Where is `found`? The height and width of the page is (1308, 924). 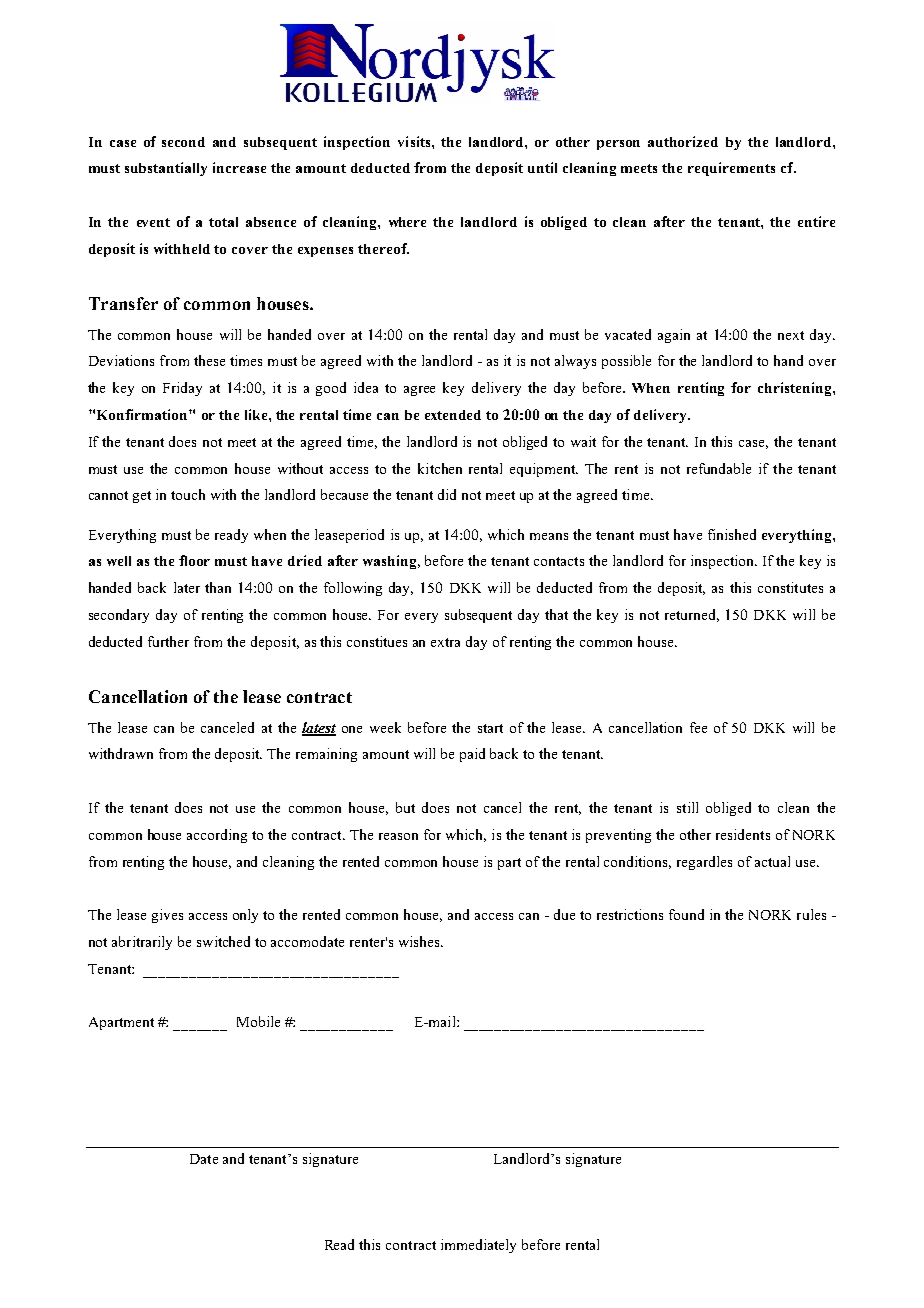 found is located at coordinates (686, 914).
